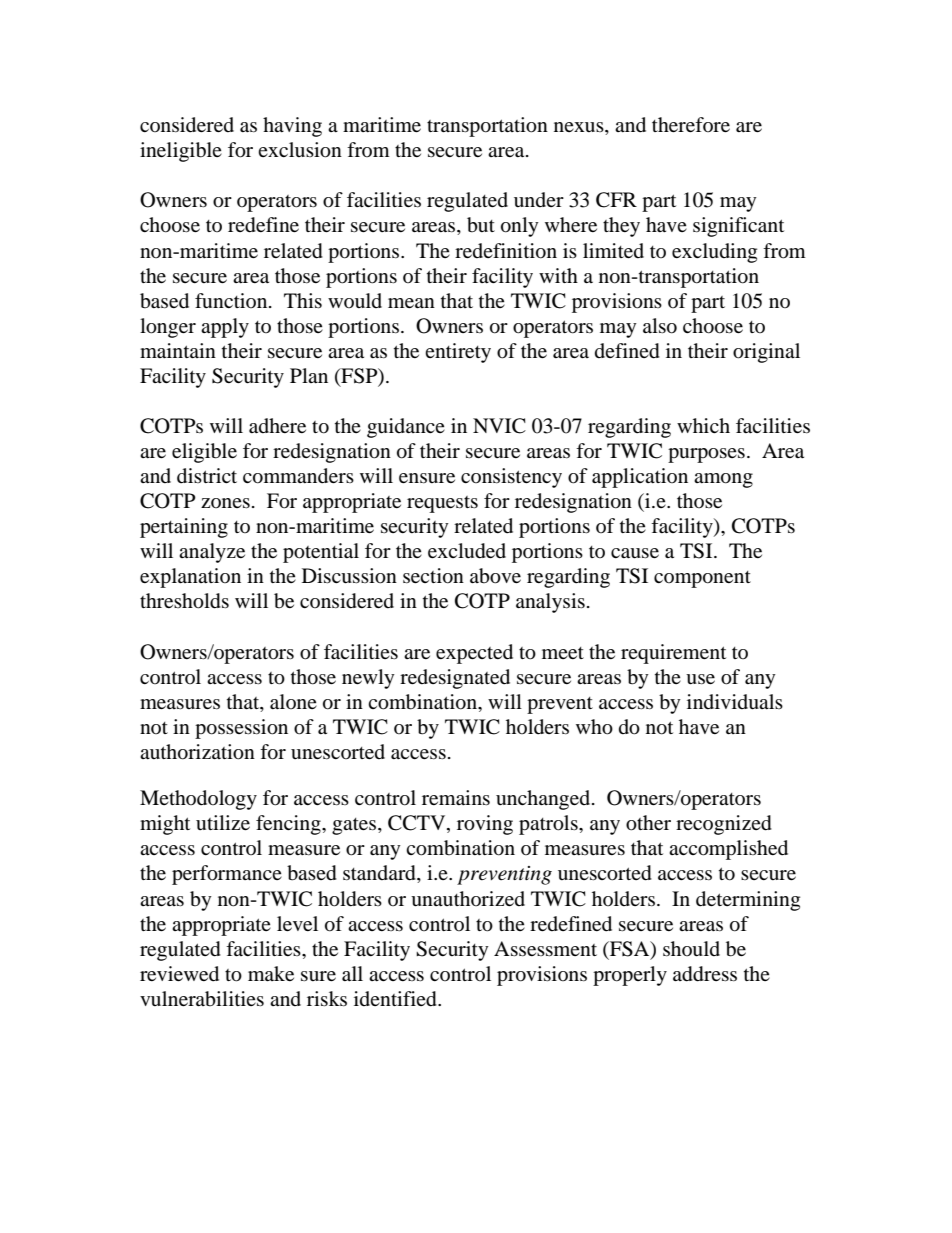  What do you see at coordinates (442, 504) in the screenshot?
I see `requests` at bounding box center [442, 504].
